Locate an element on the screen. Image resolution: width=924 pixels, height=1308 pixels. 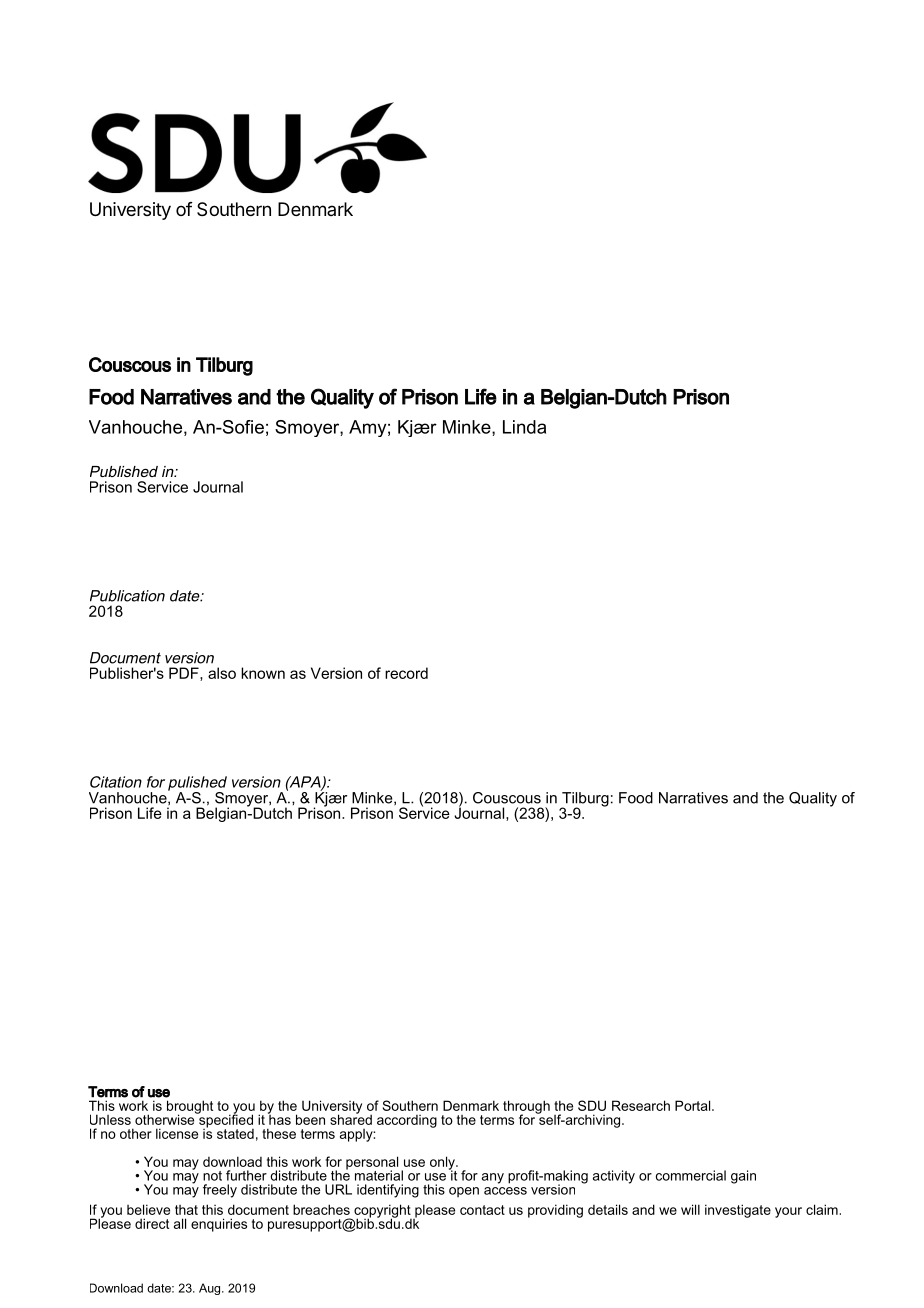
Portal is located at coordinates (694, 1105).
